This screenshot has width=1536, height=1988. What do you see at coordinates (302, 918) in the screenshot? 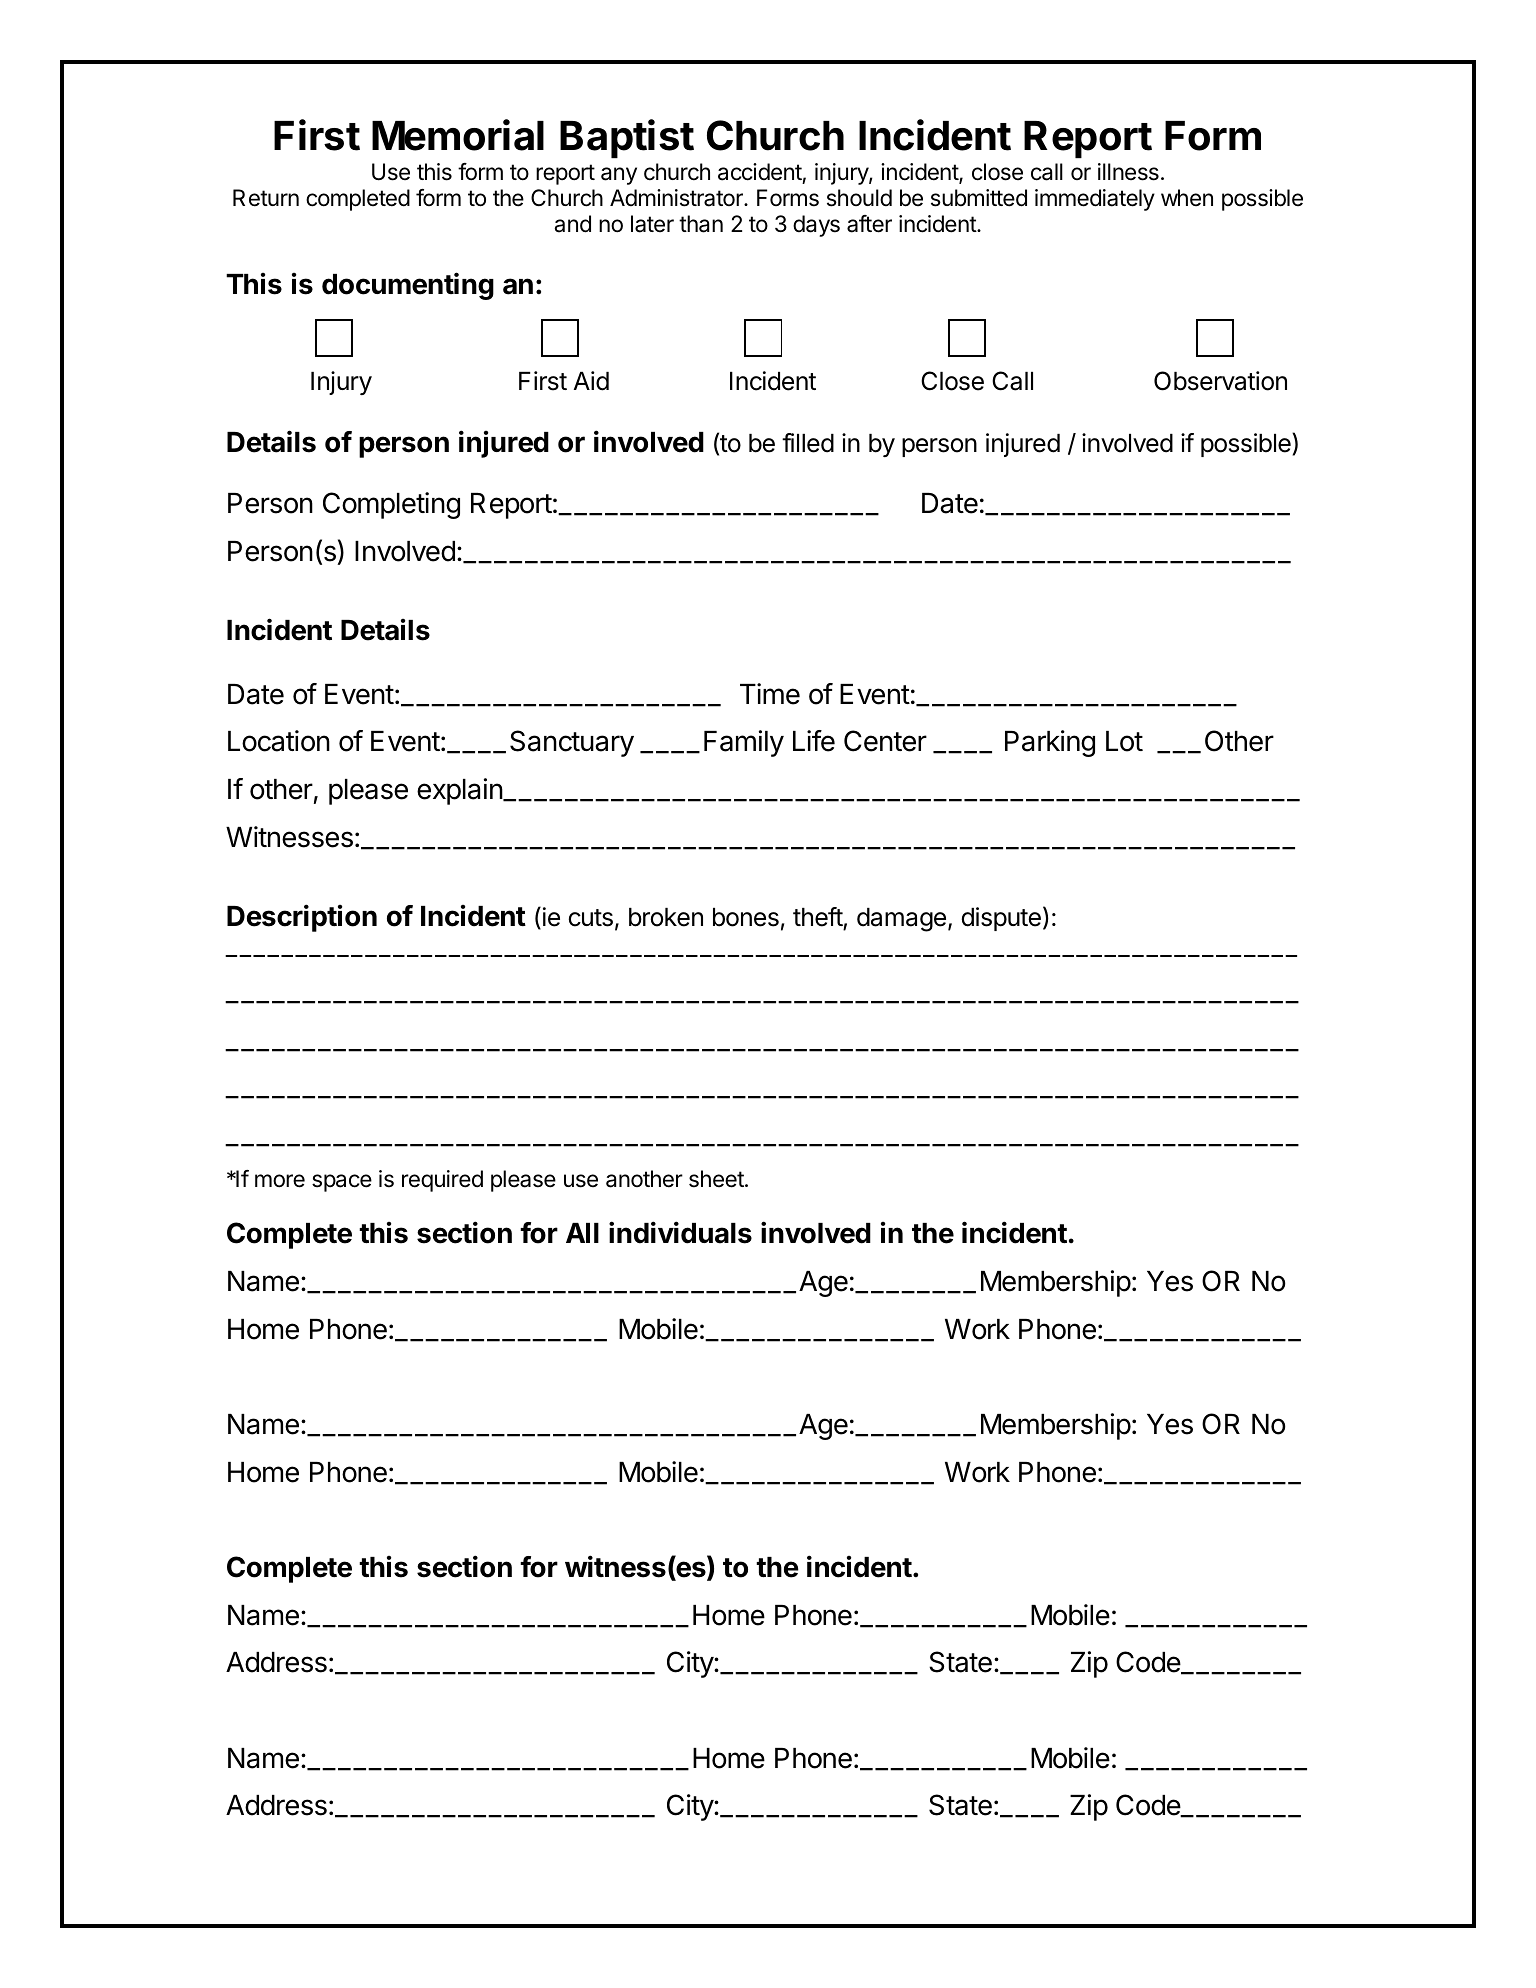
I see `Description` at bounding box center [302, 918].
